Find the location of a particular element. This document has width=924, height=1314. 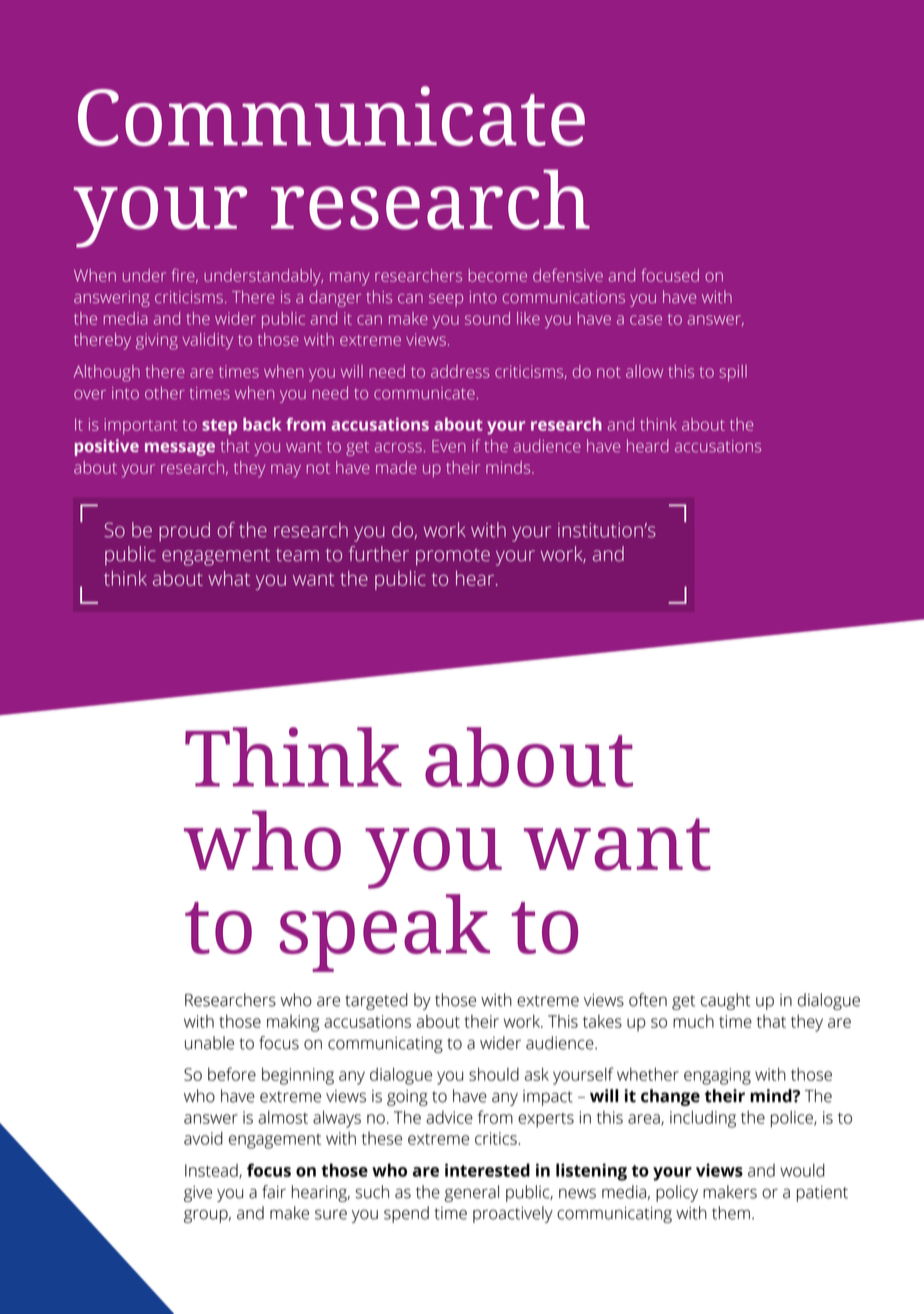

give is located at coordinates (198, 1194).
